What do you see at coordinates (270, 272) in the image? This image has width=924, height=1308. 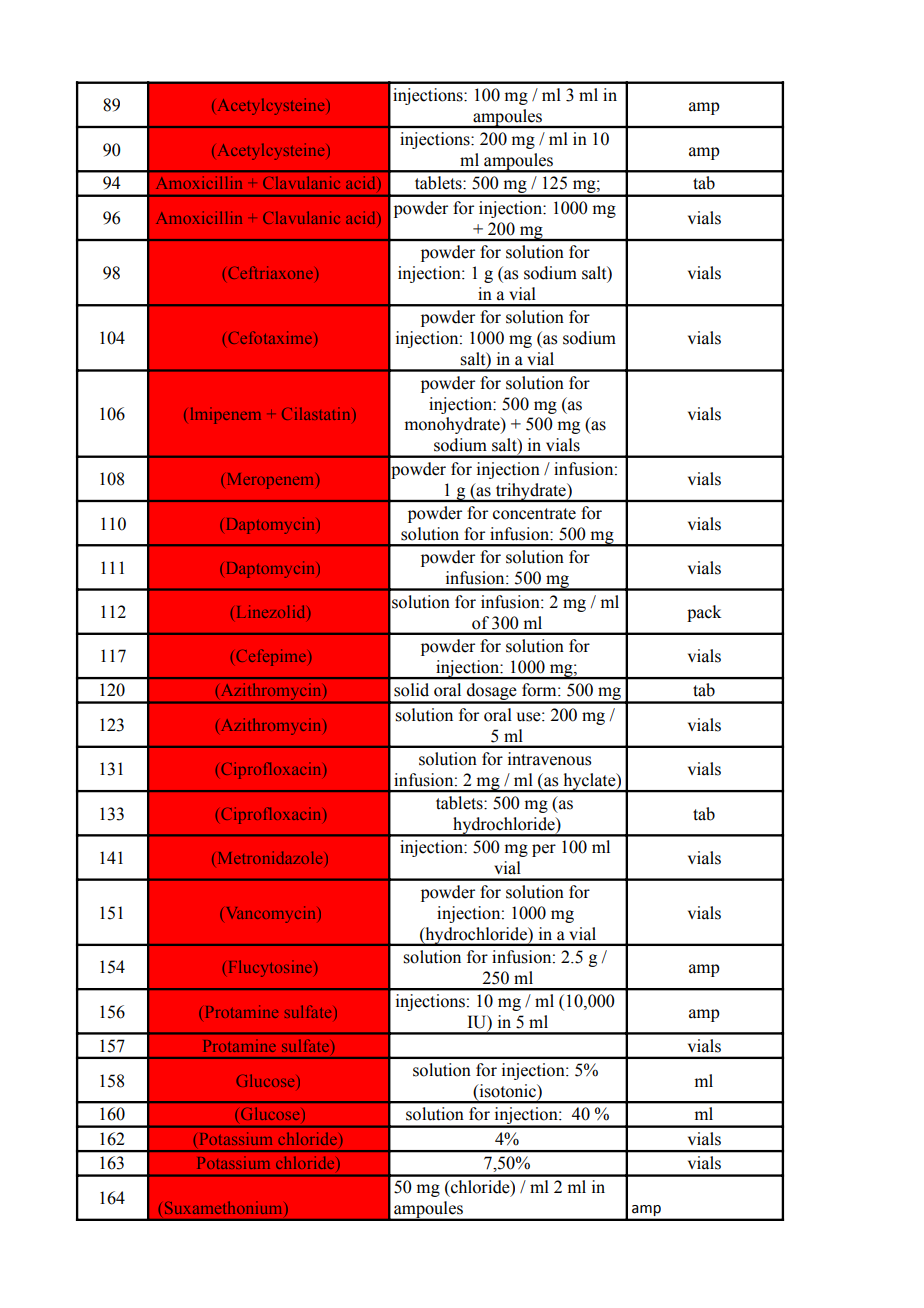 I see `Ceftriaxone` at bounding box center [270, 272].
